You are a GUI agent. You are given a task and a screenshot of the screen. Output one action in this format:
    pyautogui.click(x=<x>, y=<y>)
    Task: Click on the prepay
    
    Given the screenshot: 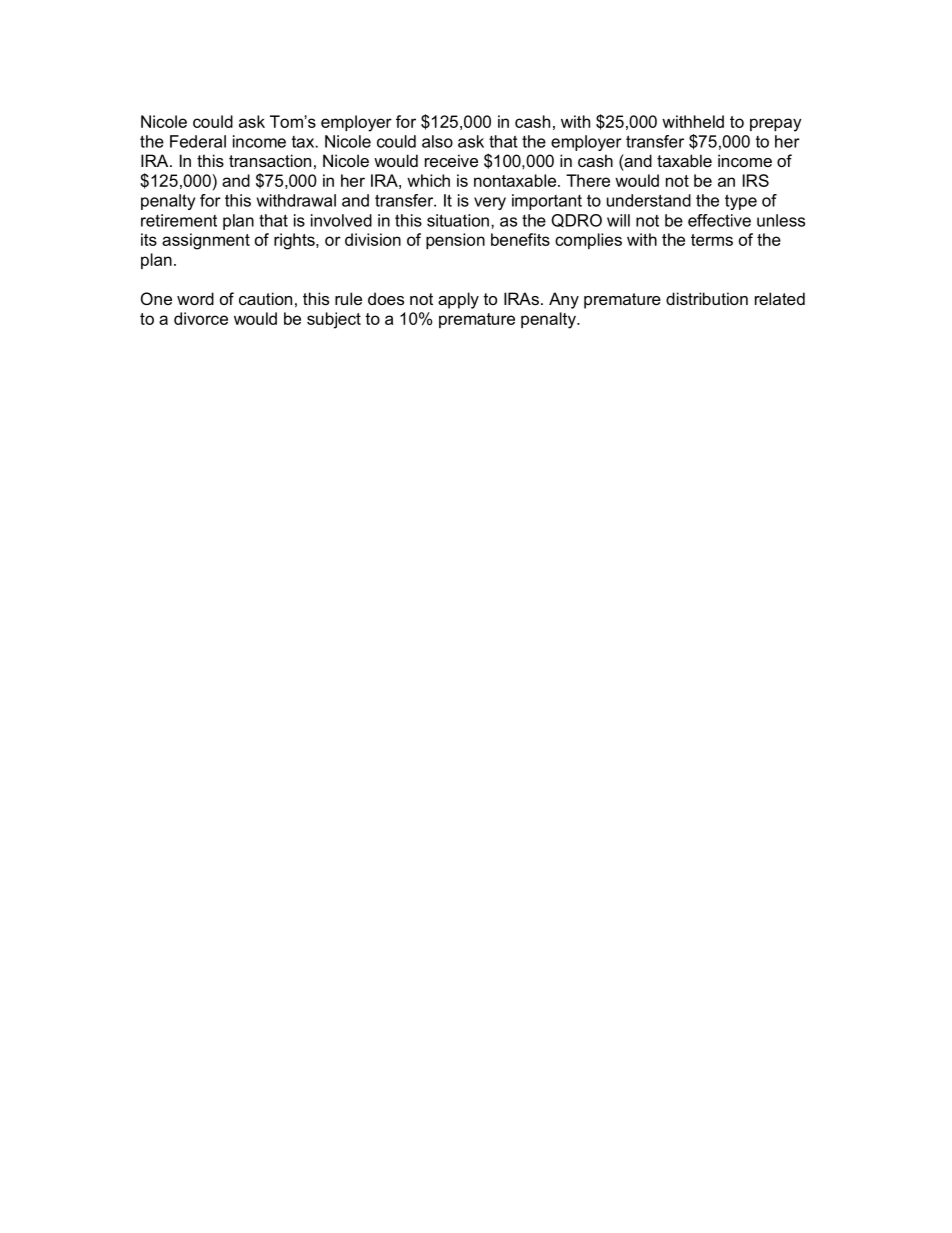 What is the action you would take?
    pyautogui.click(x=776, y=125)
